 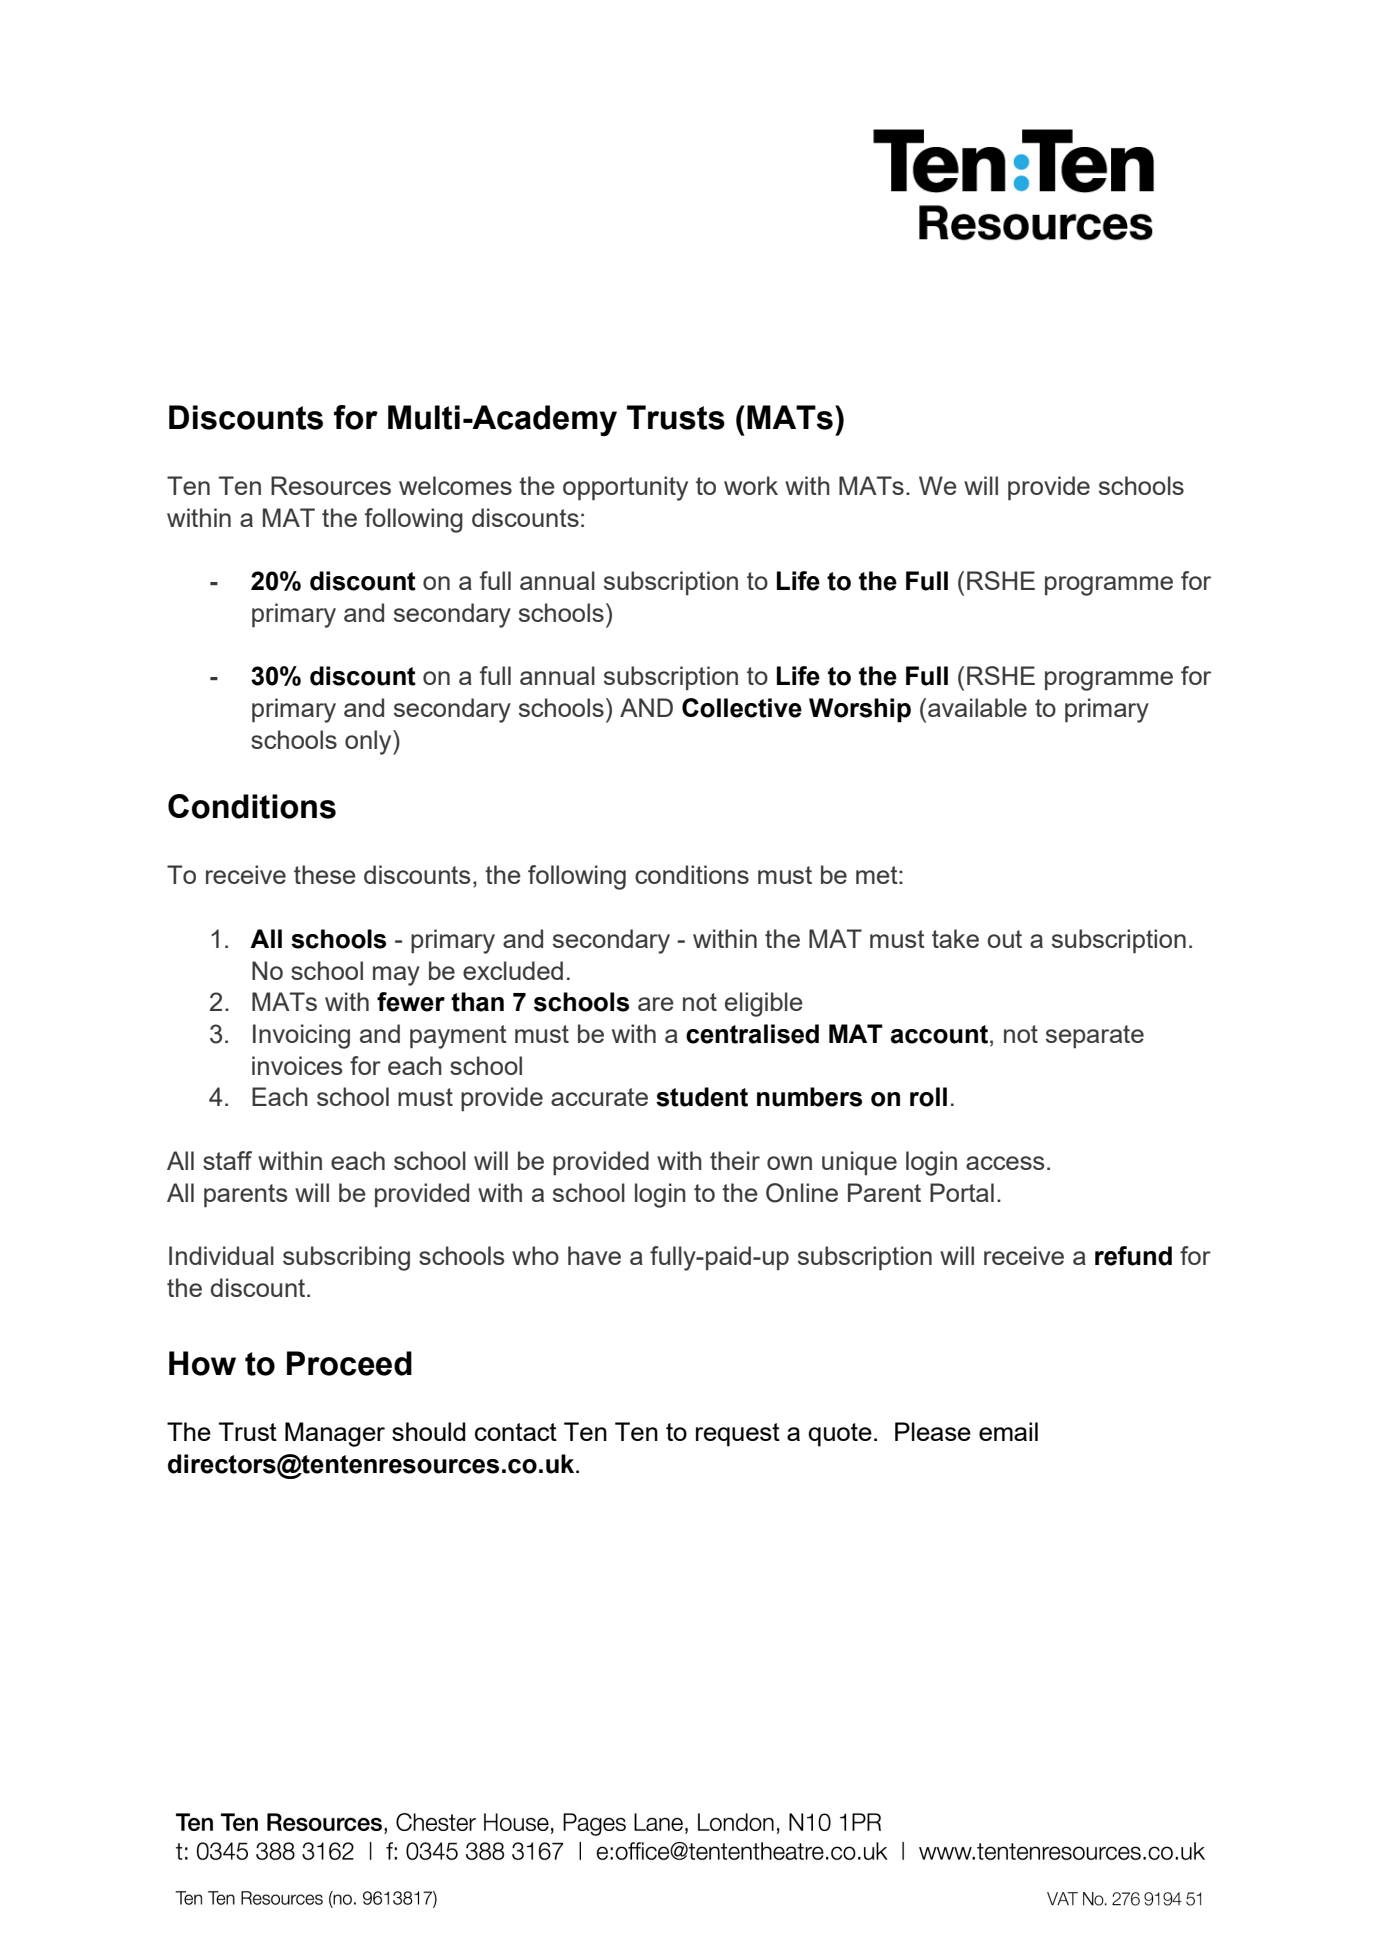 What do you see at coordinates (751, 485) in the document?
I see `work` at bounding box center [751, 485].
